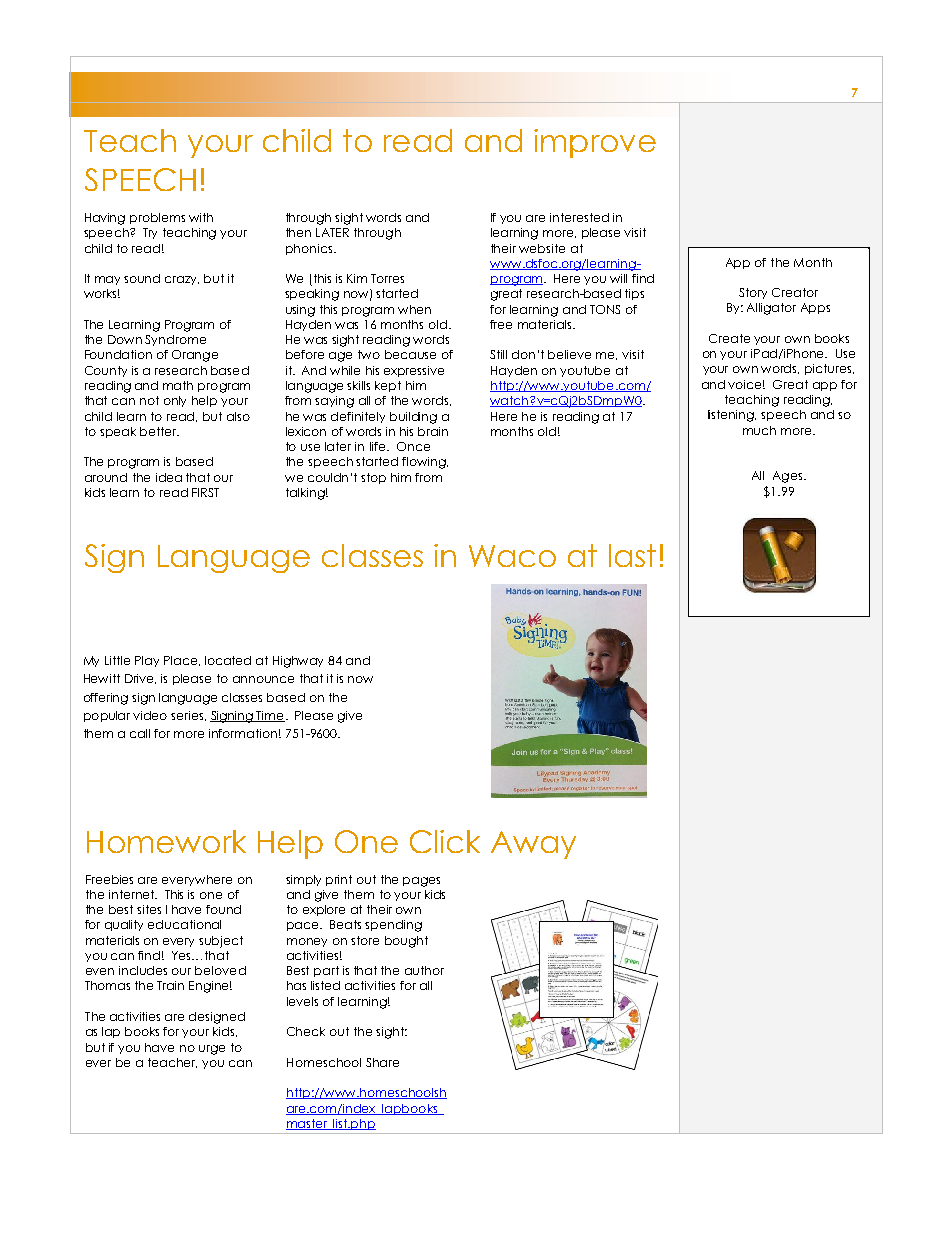 Image resolution: width=952 pixels, height=1233 pixels. Describe the element at coordinates (595, 143) in the screenshot. I see `improve` at that location.
